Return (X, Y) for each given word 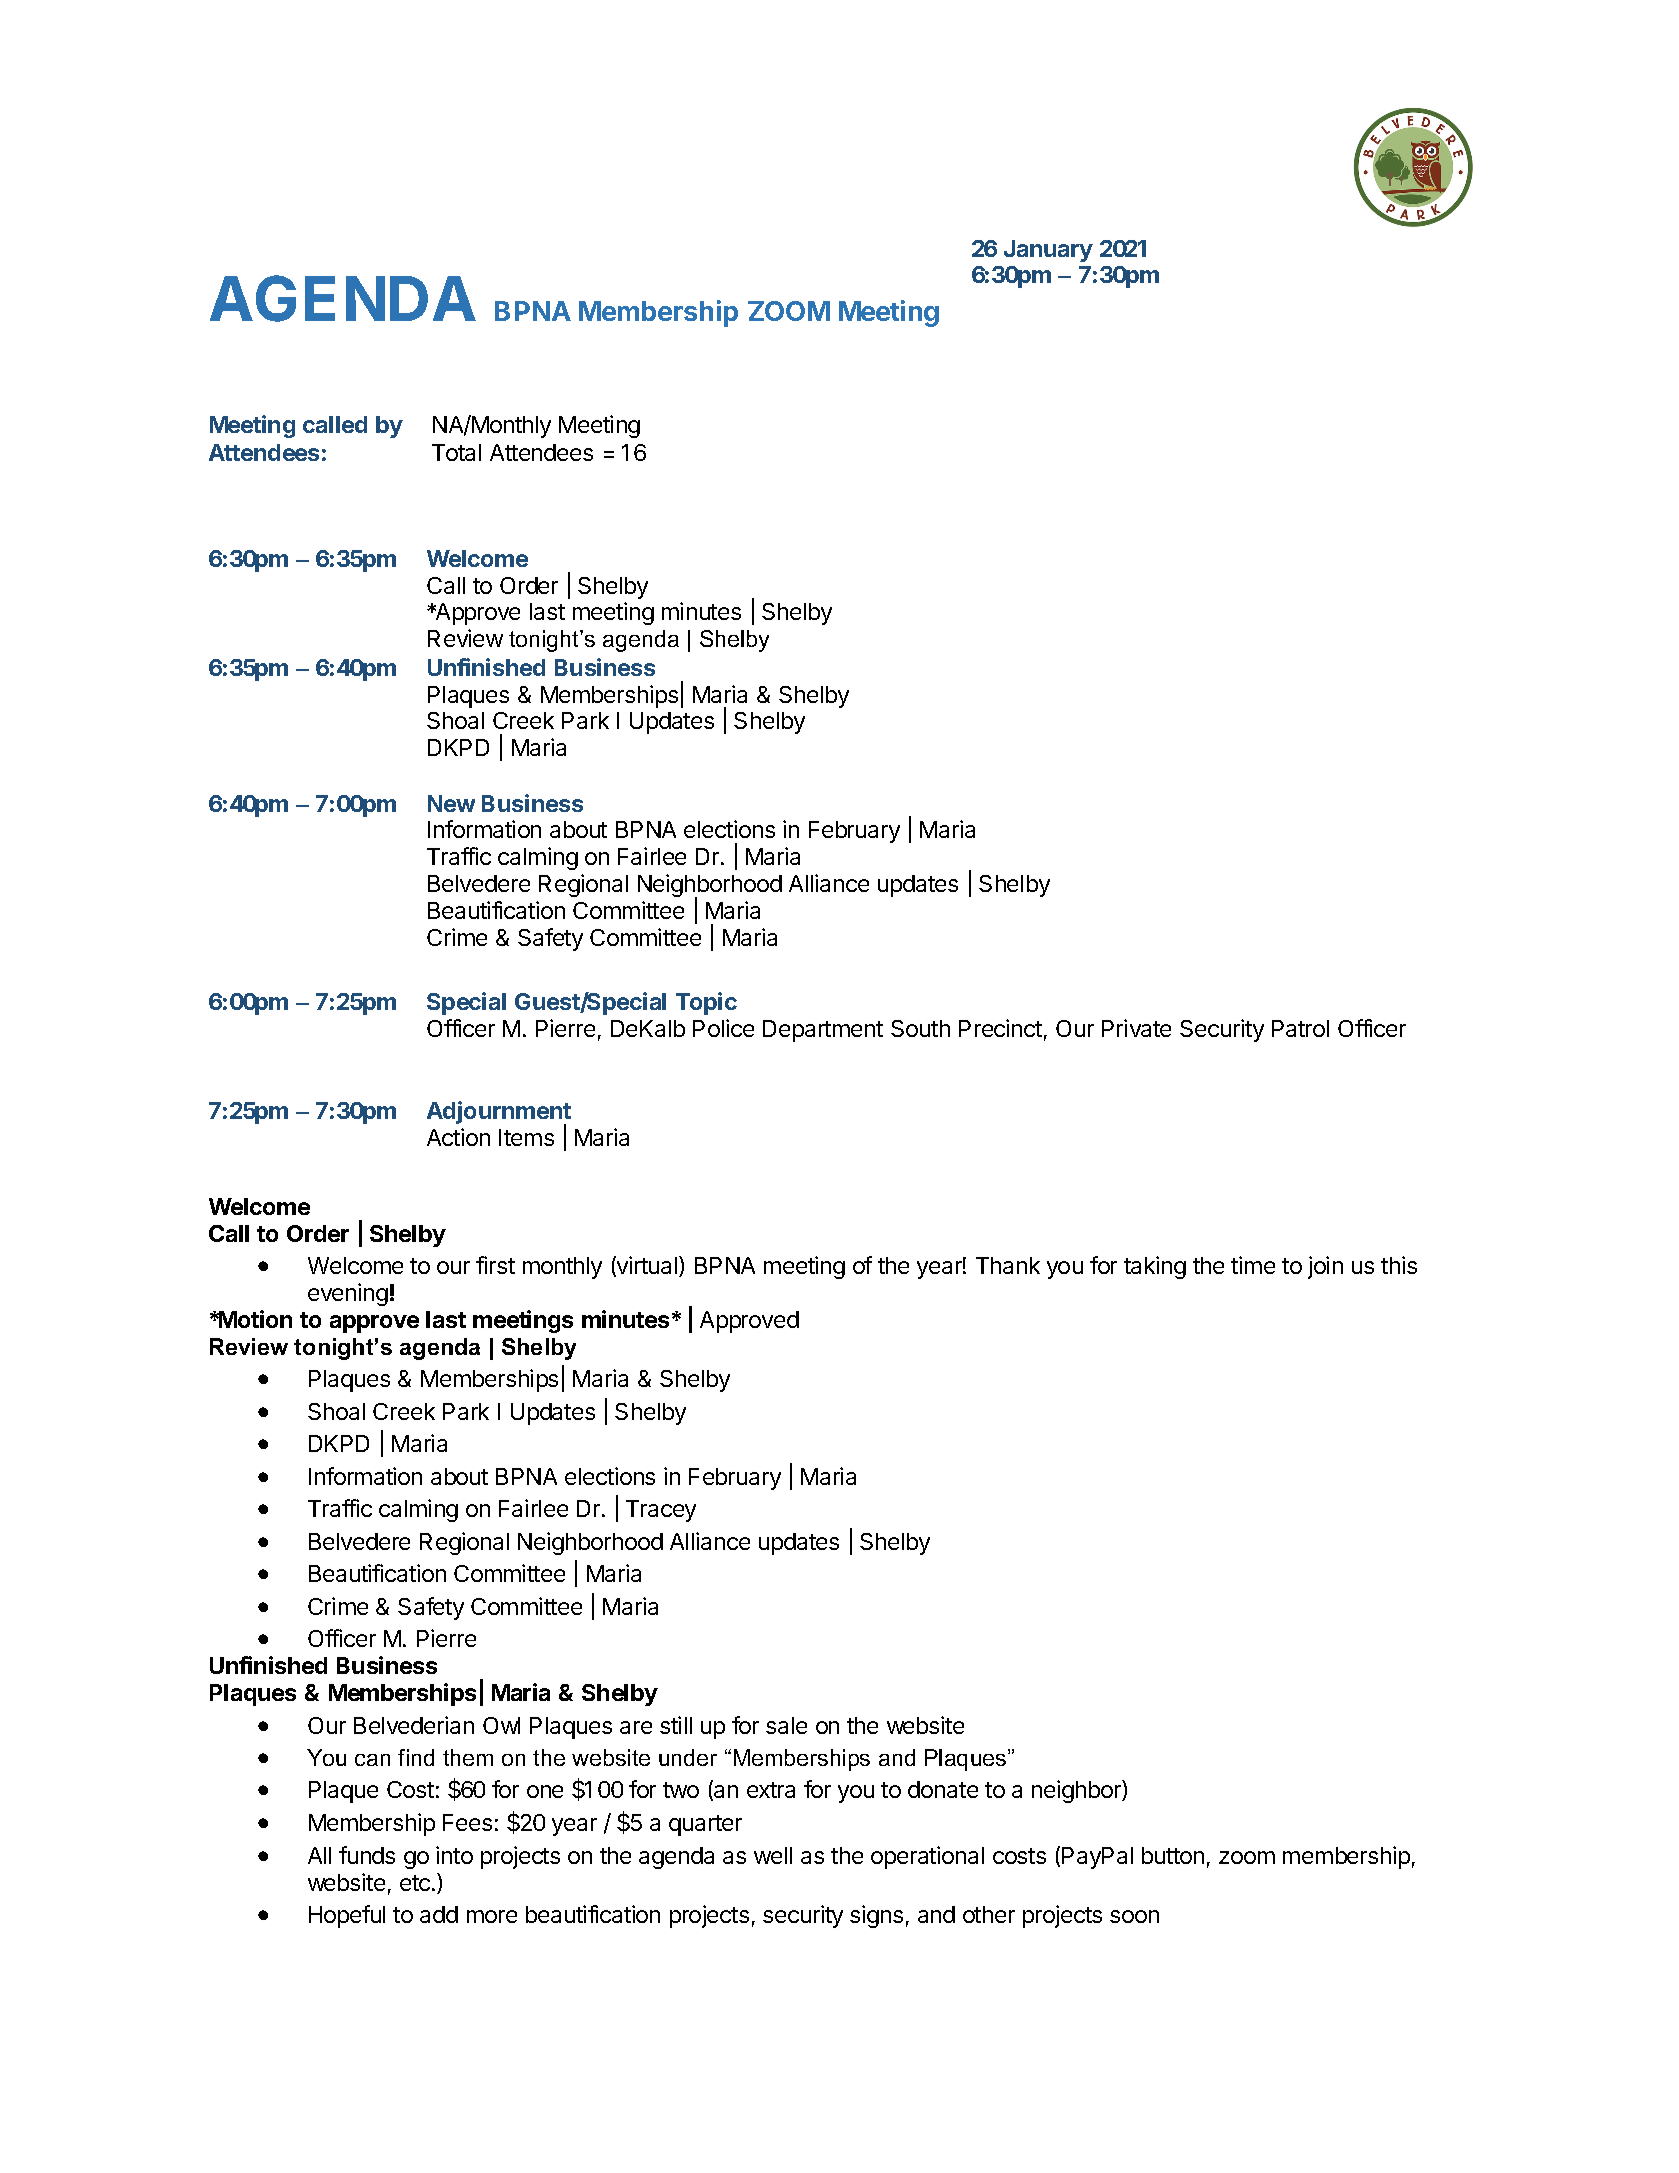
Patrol (1300, 1028)
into (454, 1855)
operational (927, 1857)
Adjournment (499, 1114)
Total (456, 452)
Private (1136, 1028)
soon (1134, 1916)
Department (823, 1031)
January (1048, 251)
